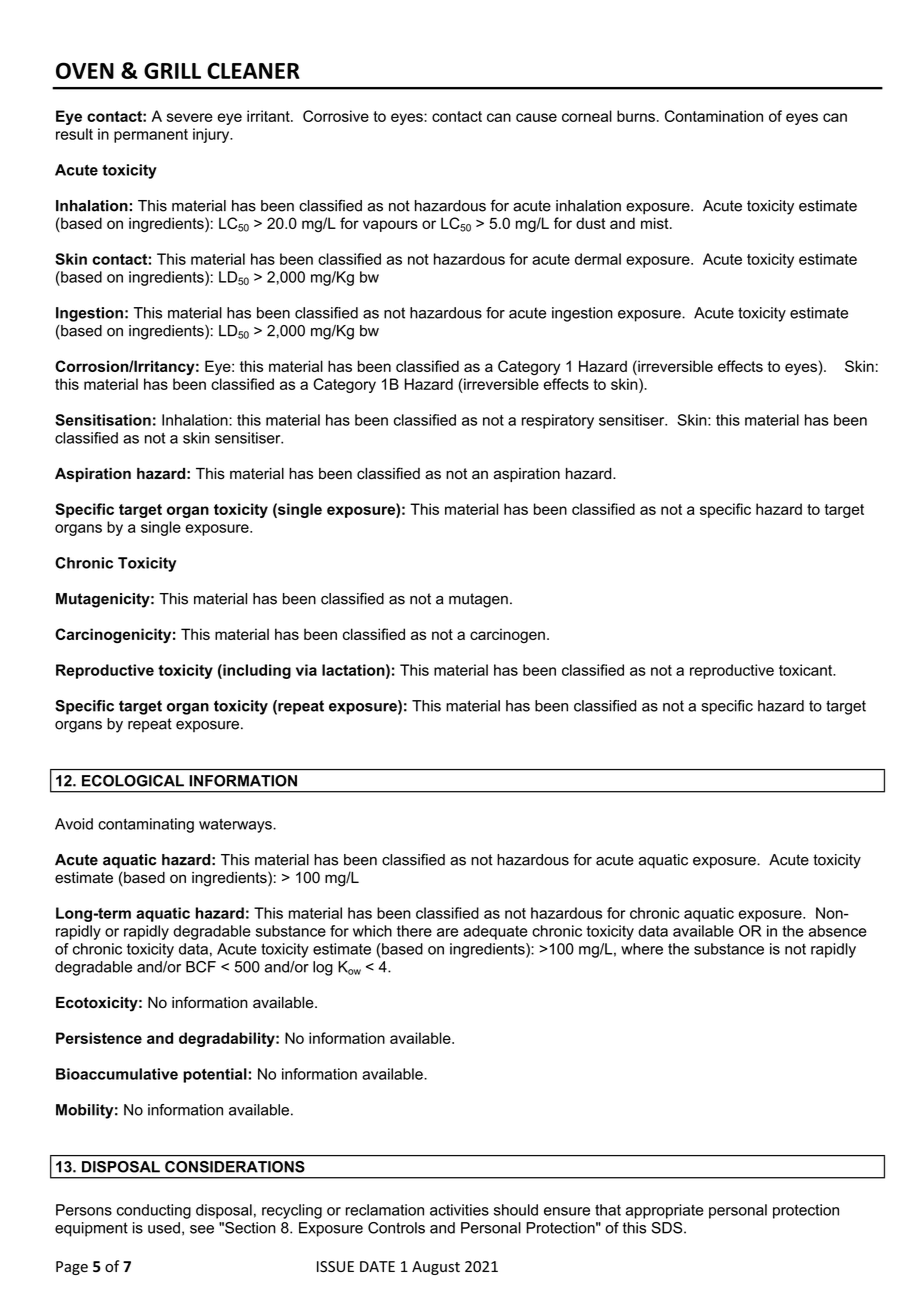 The image size is (924, 1308). Describe the element at coordinates (536, 117) in the page. I see `cause` at that location.
